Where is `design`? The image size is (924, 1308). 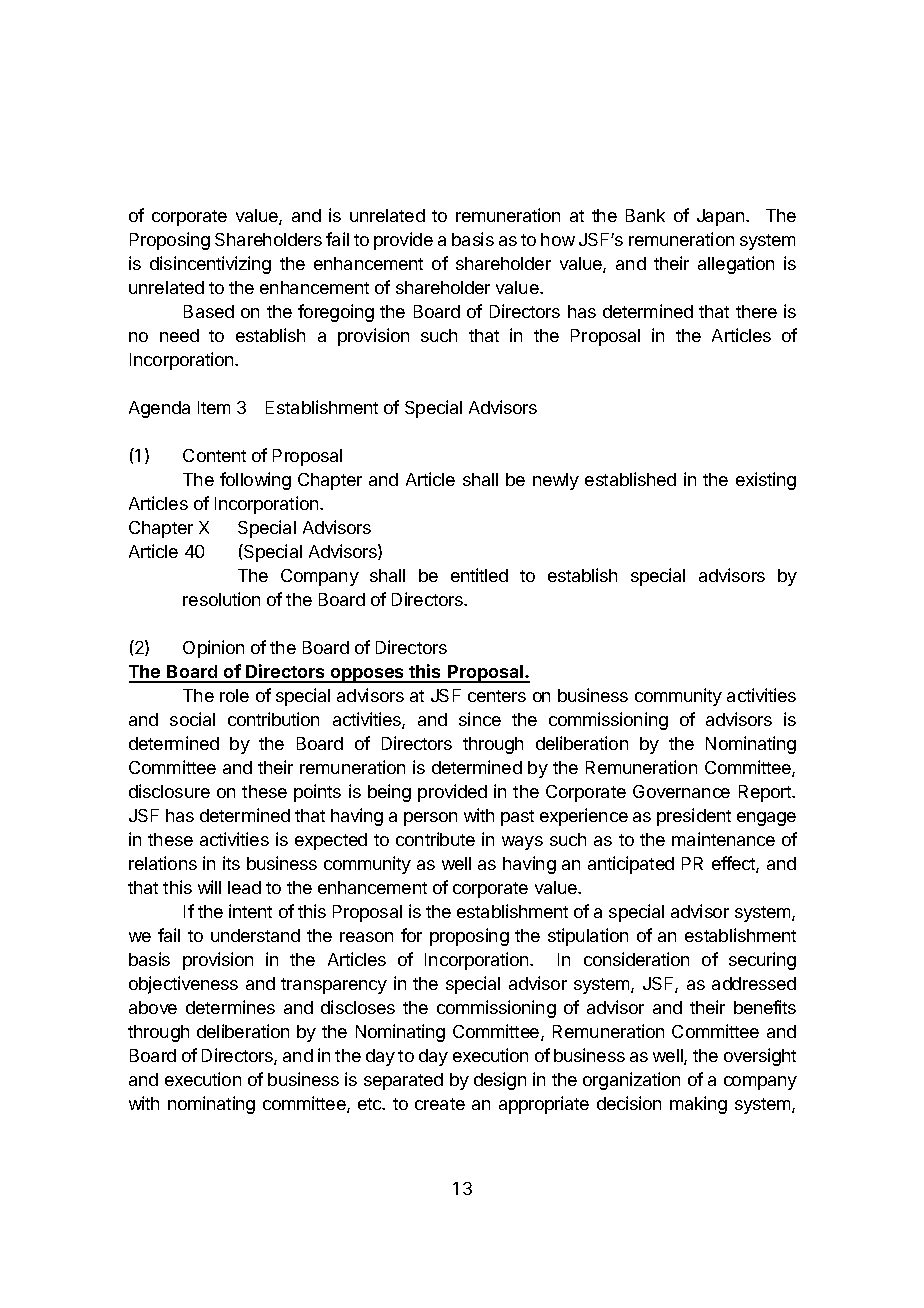
design is located at coordinates (500, 1081).
